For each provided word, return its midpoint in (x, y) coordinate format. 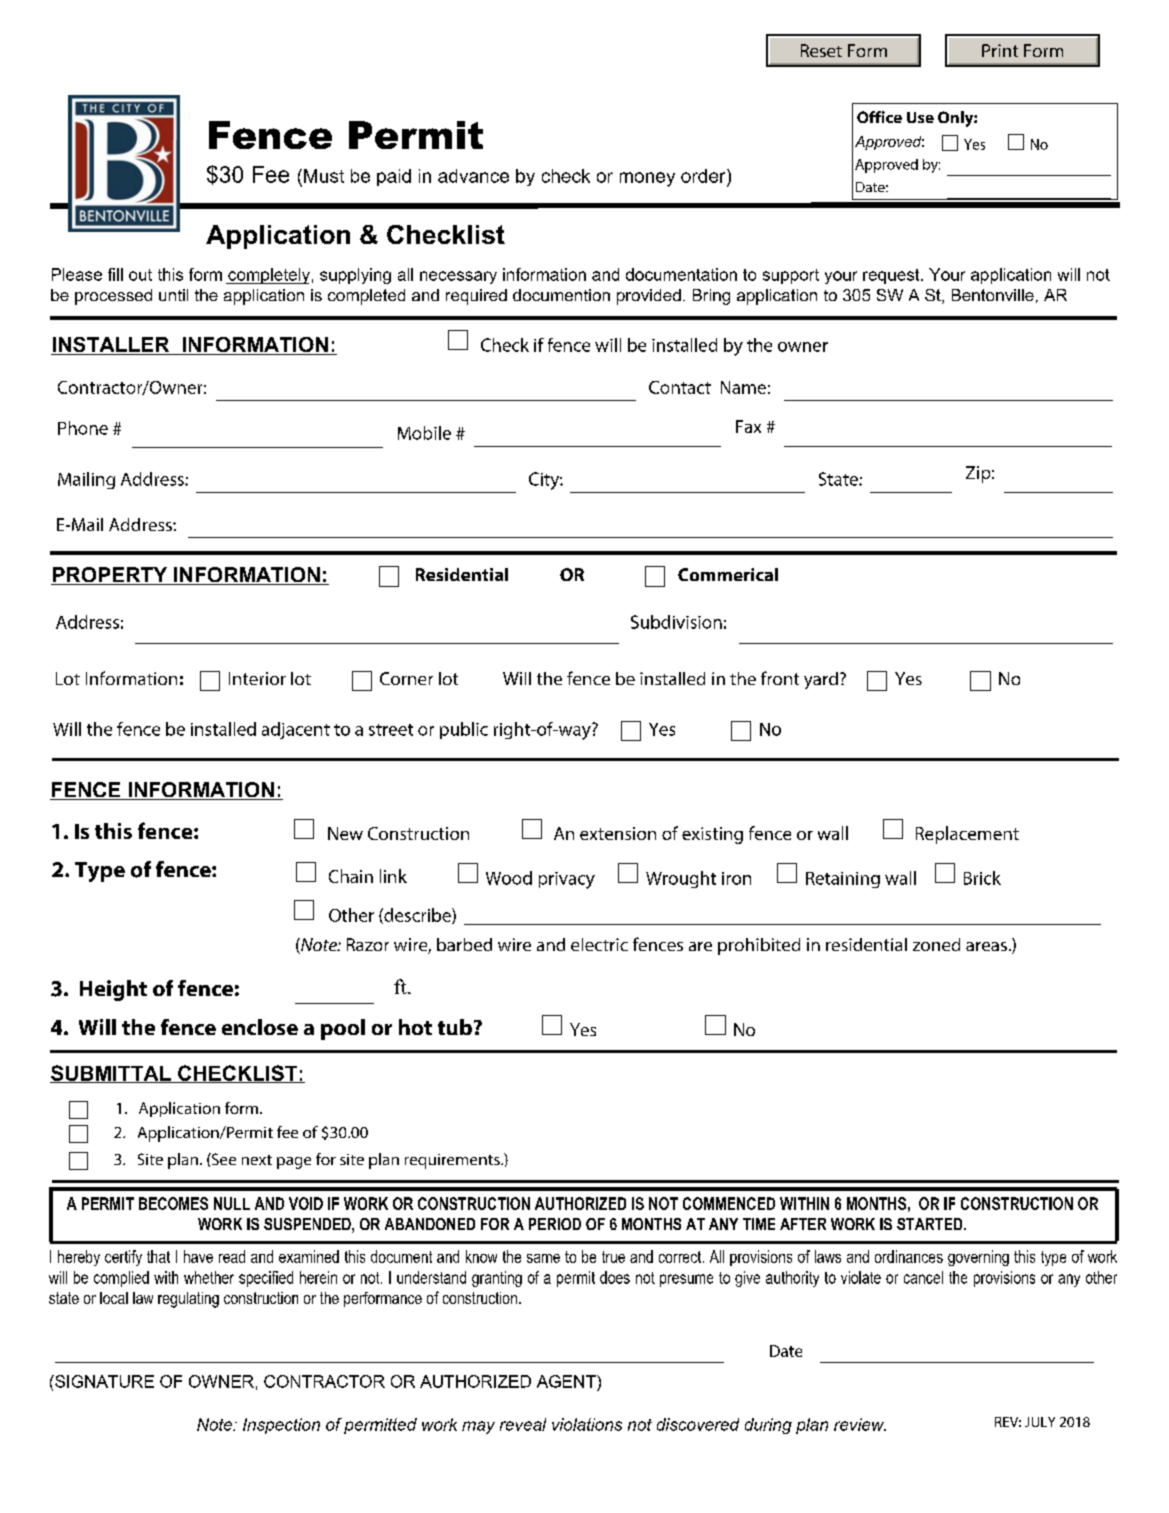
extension (618, 833)
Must (324, 176)
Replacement (967, 835)
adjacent (296, 730)
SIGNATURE (103, 1381)
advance (473, 176)
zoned (936, 944)
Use (920, 117)
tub (455, 1027)
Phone (83, 428)
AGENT (567, 1381)
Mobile (424, 433)
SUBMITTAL (111, 1074)
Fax (748, 426)
